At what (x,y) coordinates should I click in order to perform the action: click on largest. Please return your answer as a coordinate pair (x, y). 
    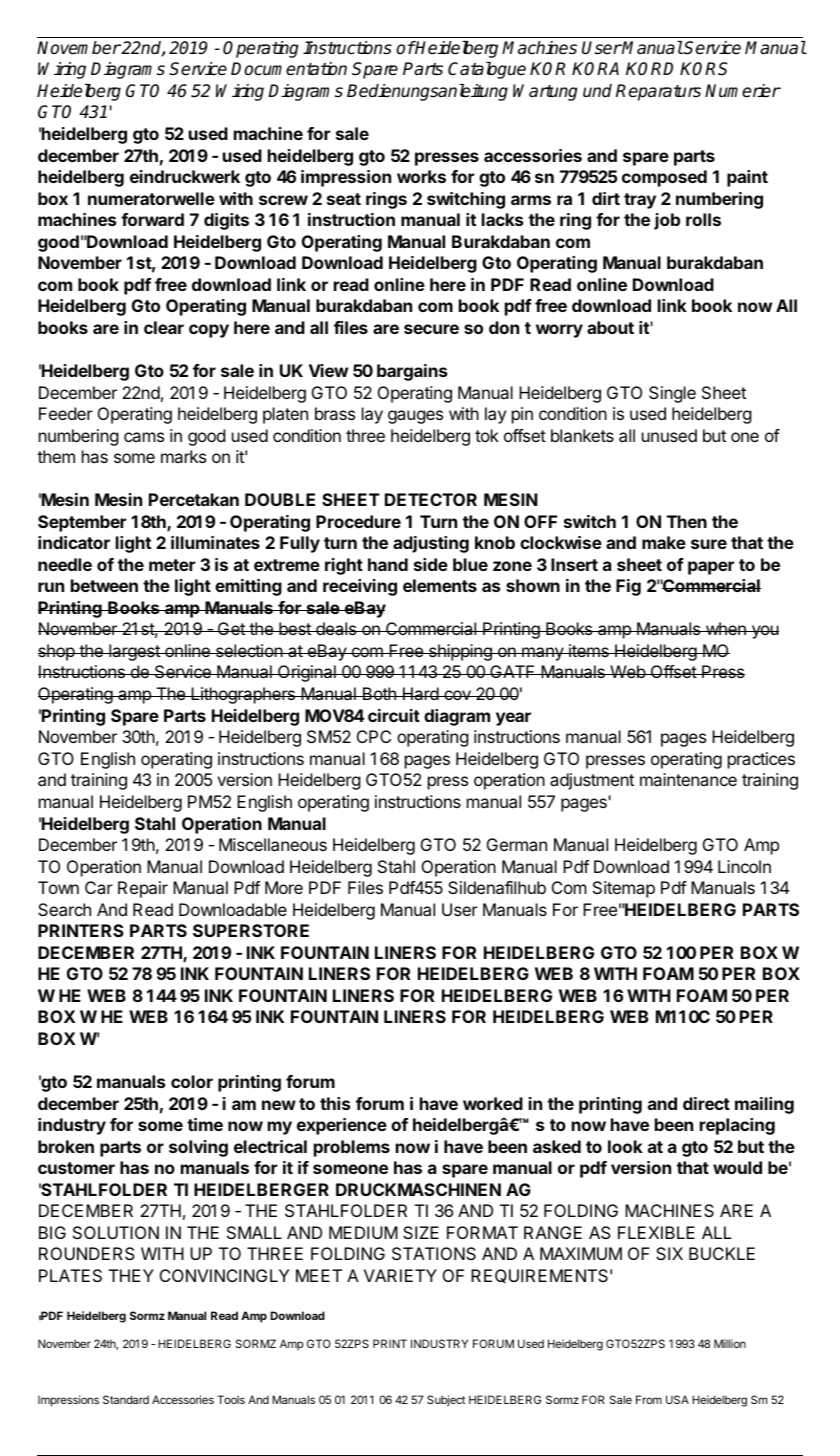
    Looking at the image, I should click on (134, 652).
